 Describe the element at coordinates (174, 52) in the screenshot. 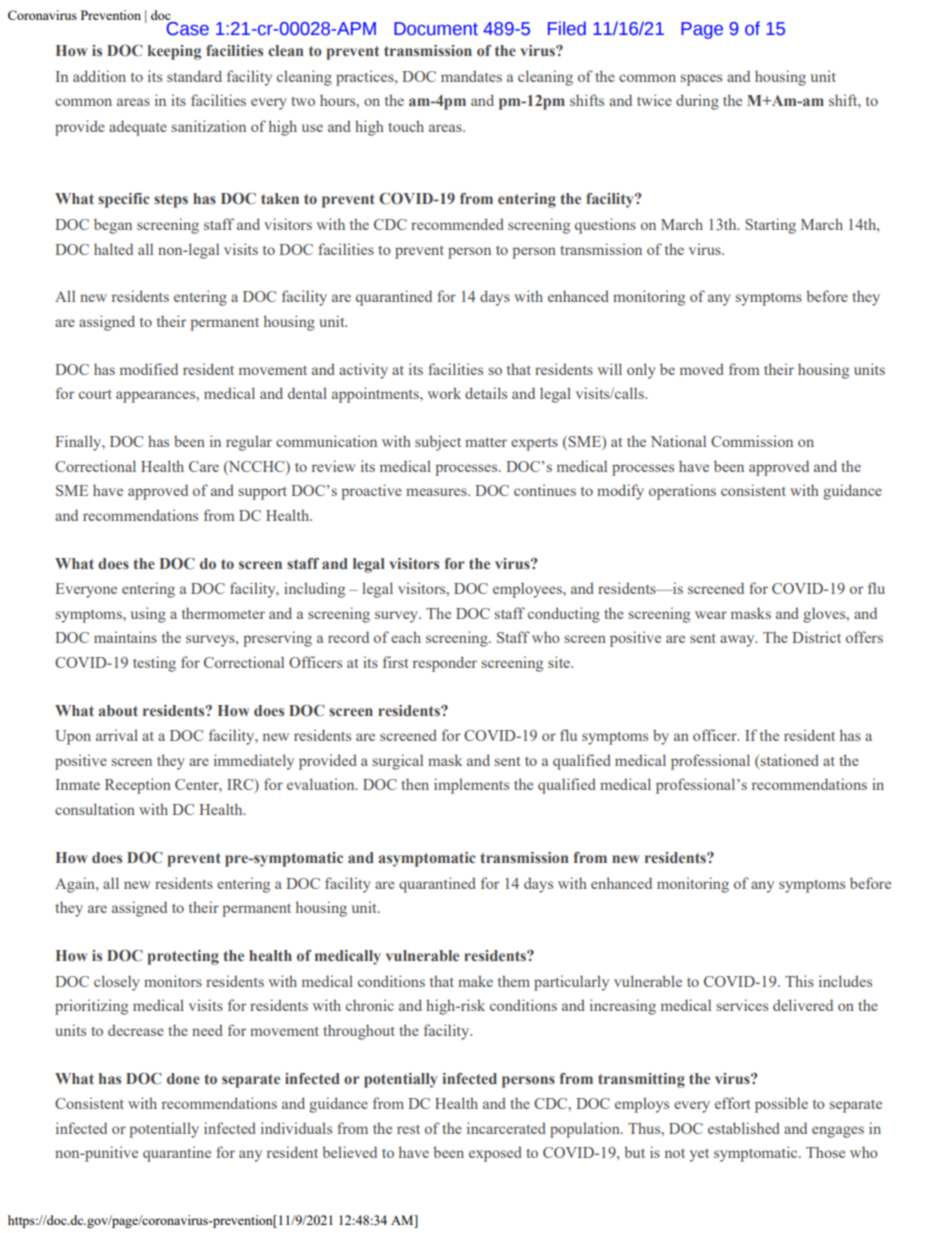

I see `keeping` at that location.
